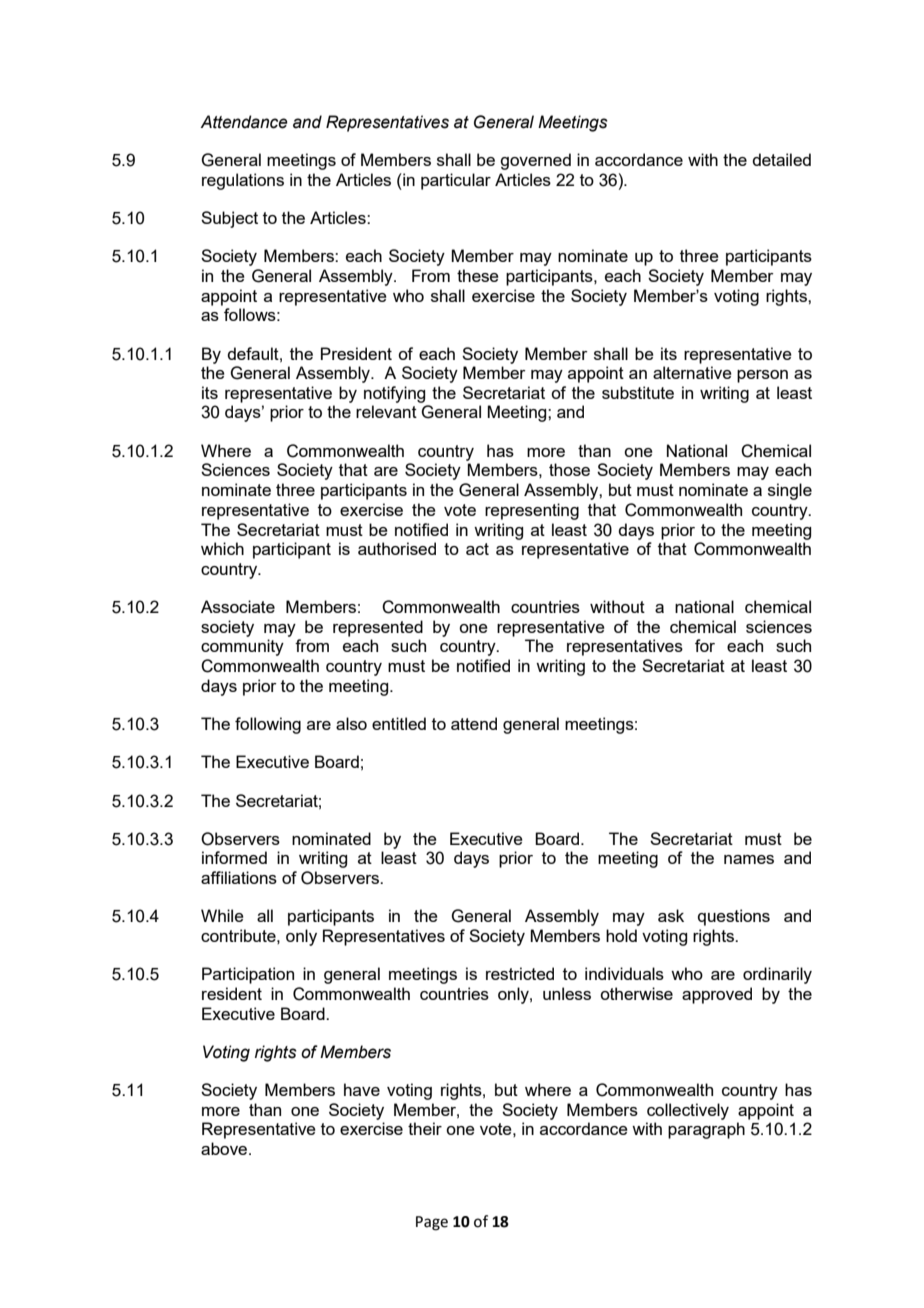 This page has width=924, height=1308. What do you see at coordinates (781, 159) in the page?
I see `detailed` at bounding box center [781, 159].
